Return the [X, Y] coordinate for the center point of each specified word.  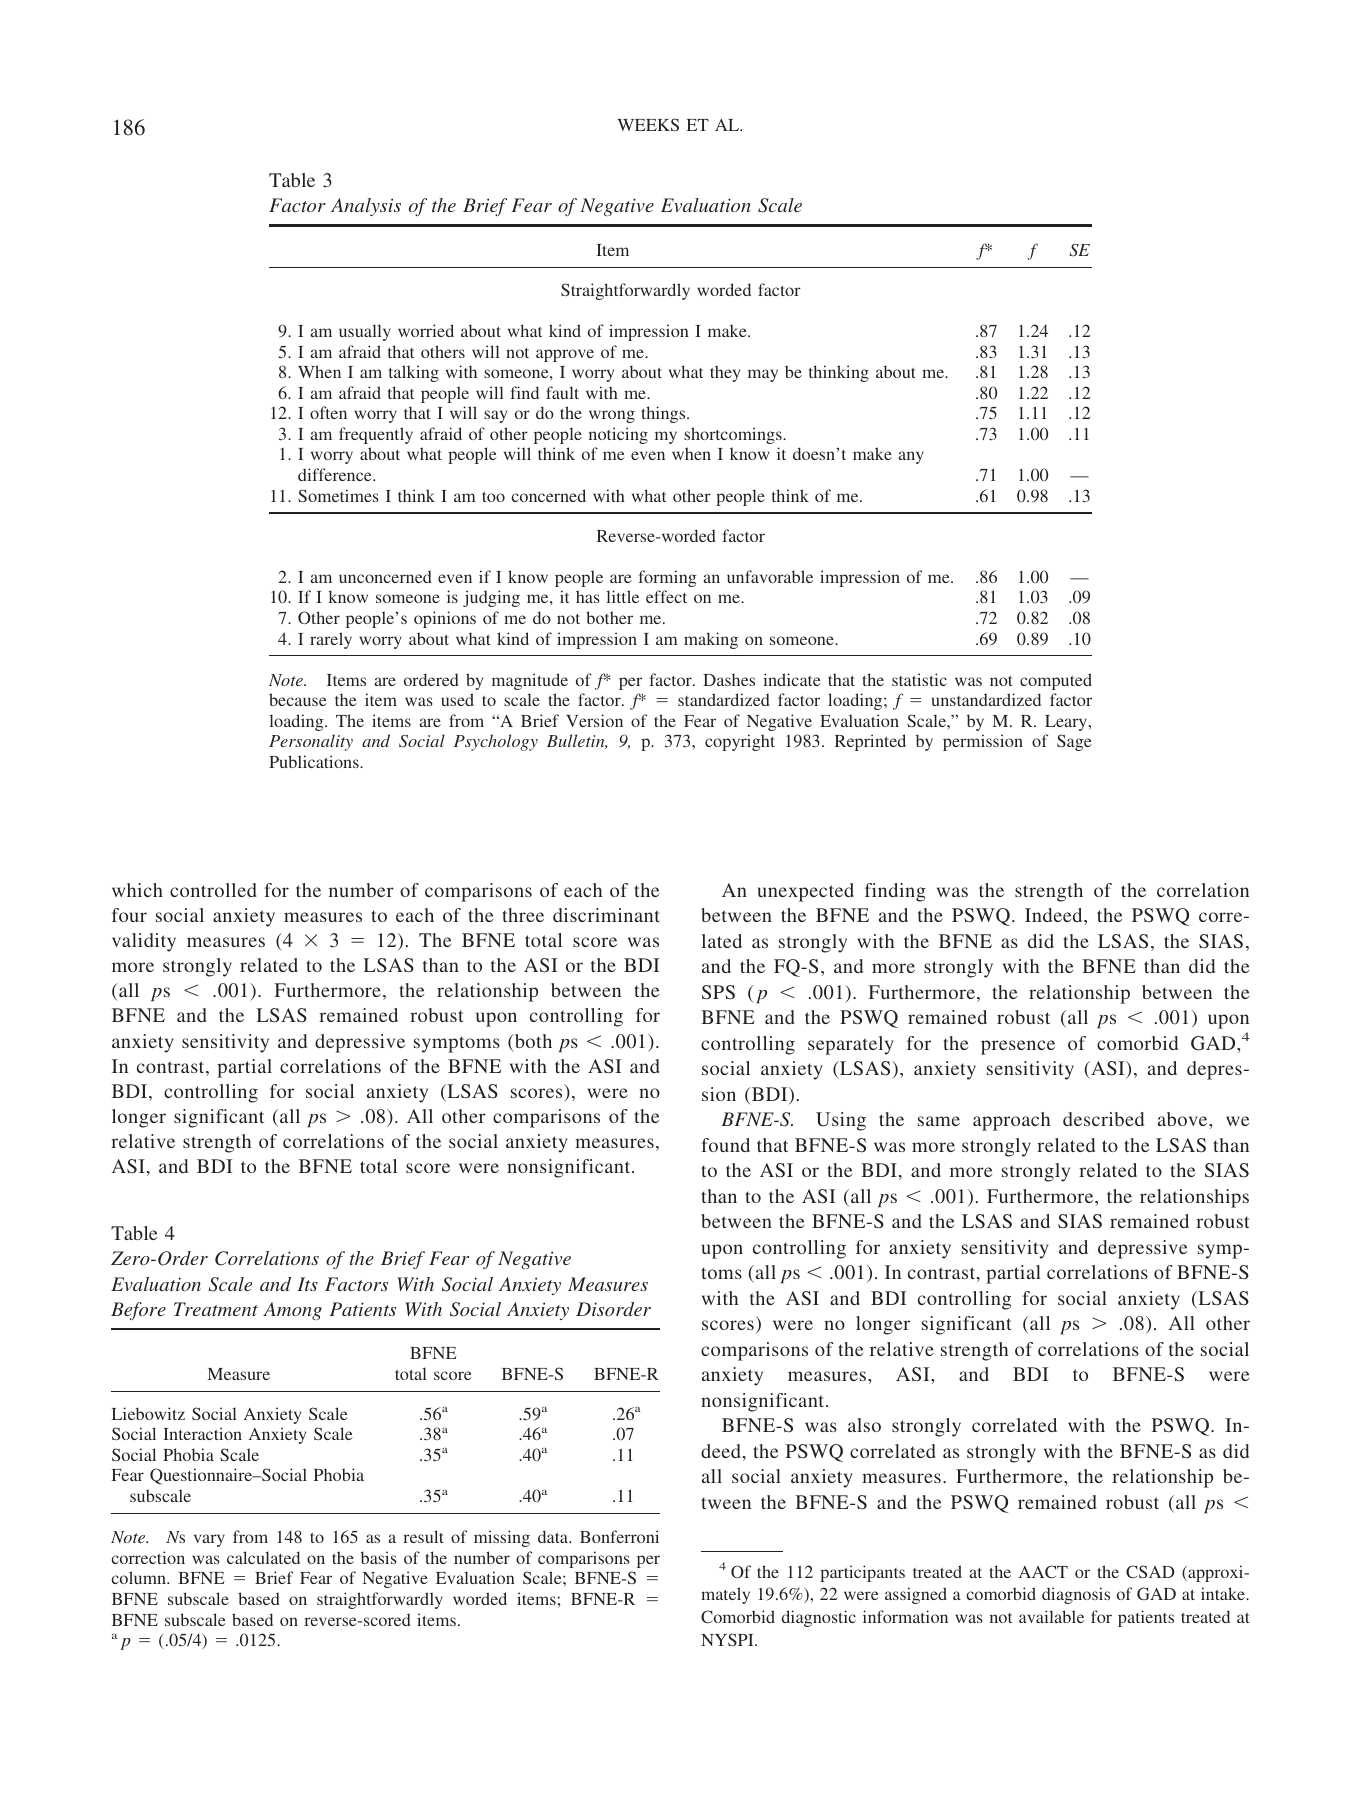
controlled [213, 890]
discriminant [606, 915]
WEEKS [648, 124]
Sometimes [338, 495]
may [763, 375]
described [1103, 1119]
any [911, 457]
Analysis [366, 207]
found [725, 1145]
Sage [1074, 742]
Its [307, 1284]
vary [209, 1540]
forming [668, 578]
